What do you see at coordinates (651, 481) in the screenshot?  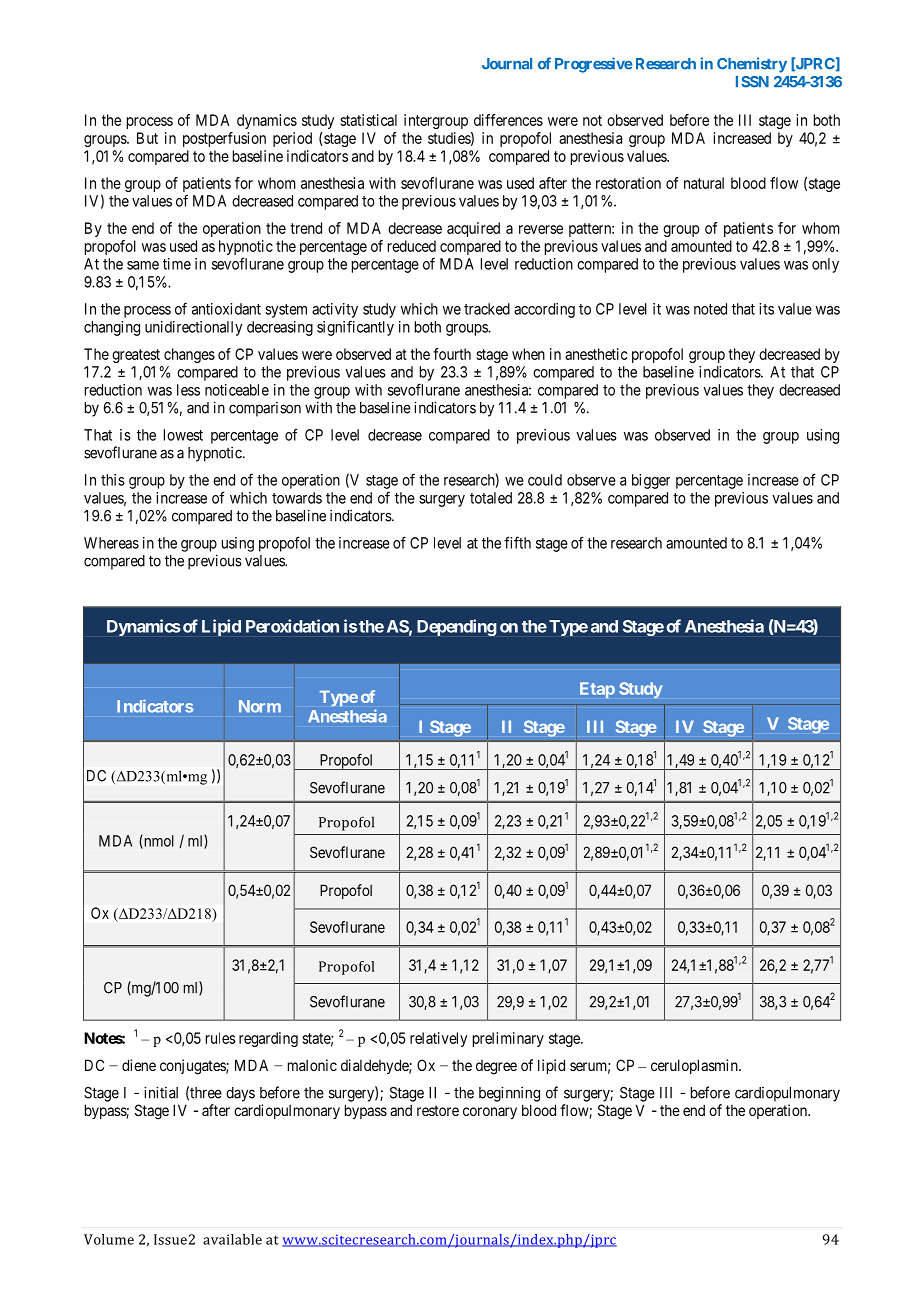 I see `bigger` at bounding box center [651, 481].
